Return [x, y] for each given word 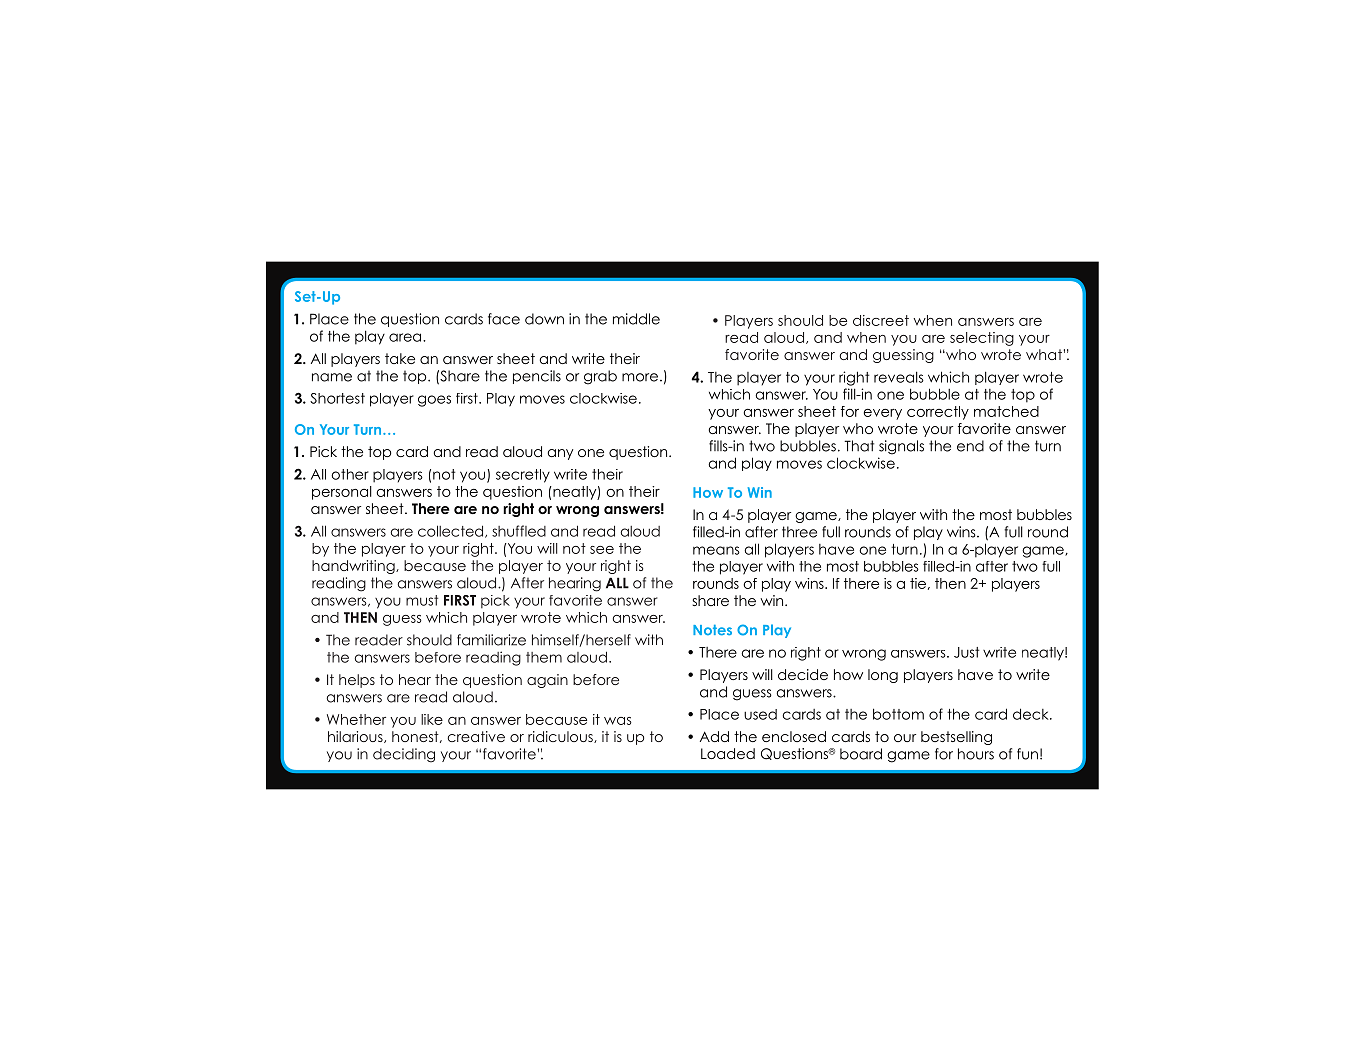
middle [636, 319]
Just [966, 652]
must [422, 600]
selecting [982, 339]
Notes [712, 630]
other [350, 474]
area [406, 337]
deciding [404, 755]
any [560, 454]
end [970, 446]
